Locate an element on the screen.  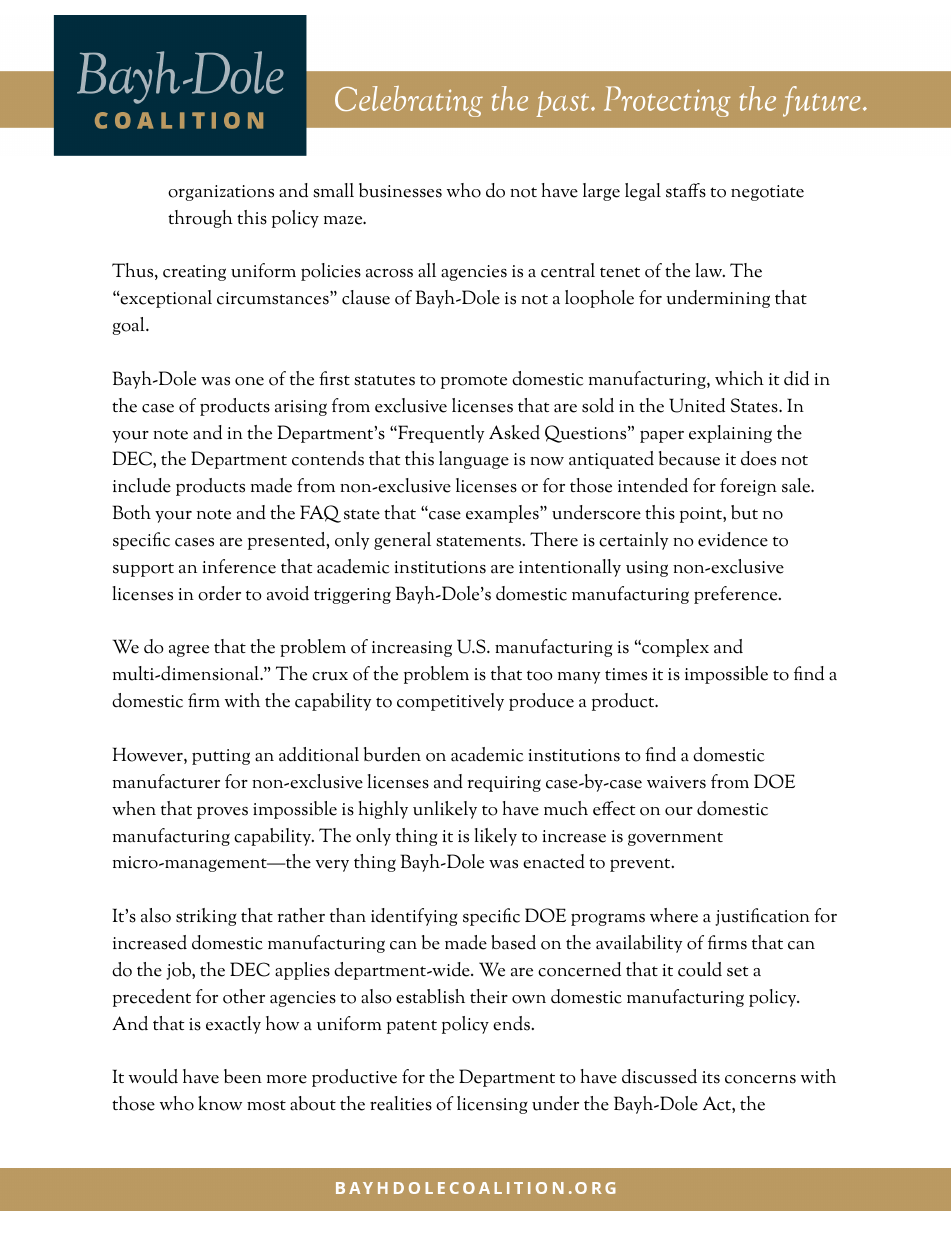
businesses is located at coordinates (400, 190).
